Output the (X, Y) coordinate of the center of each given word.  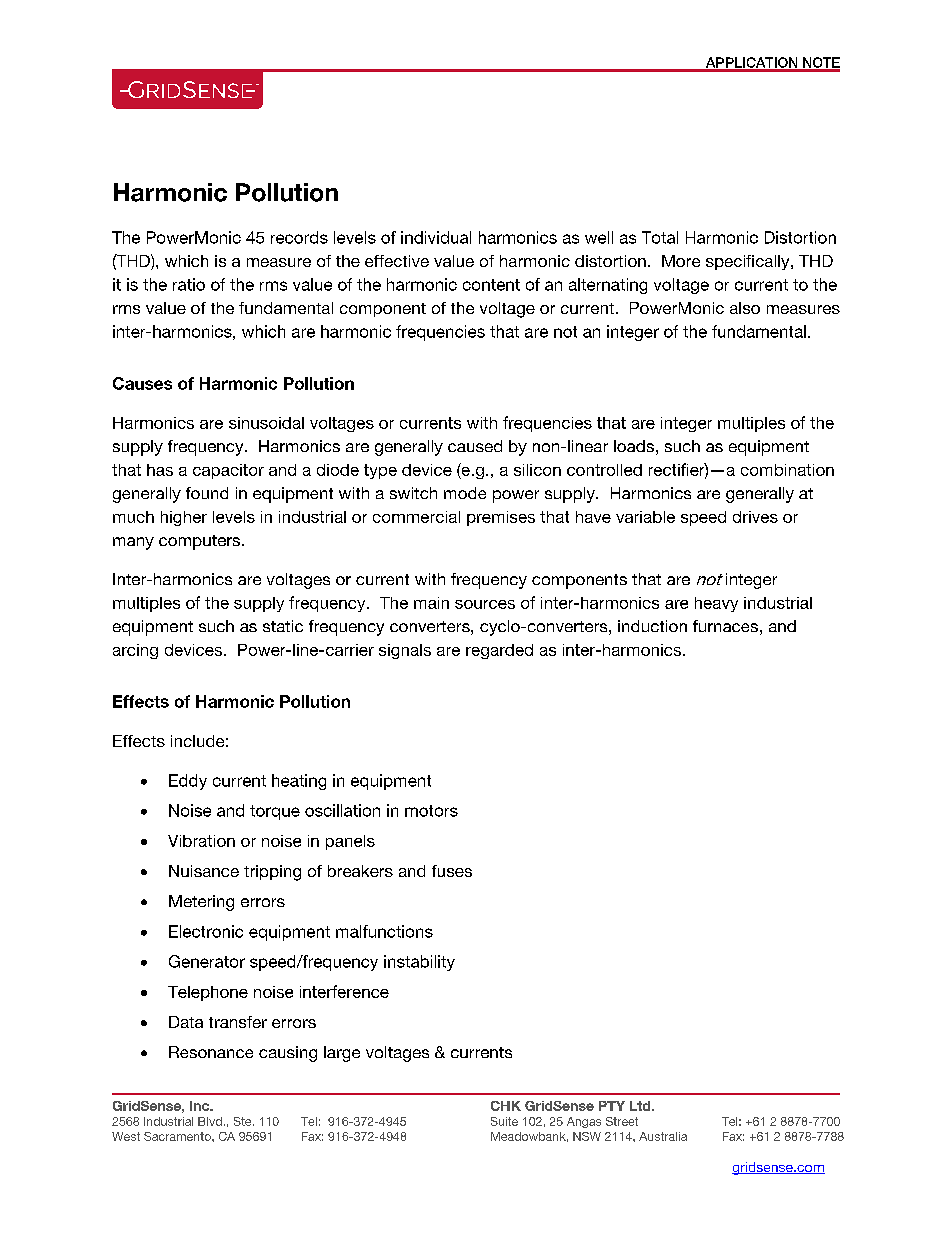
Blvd (210, 1121)
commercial (416, 517)
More (681, 261)
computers (201, 542)
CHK (506, 1106)
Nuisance (204, 871)
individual (436, 237)
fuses (452, 871)
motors (431, 811)
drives (755, 517)
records (299, 237)
